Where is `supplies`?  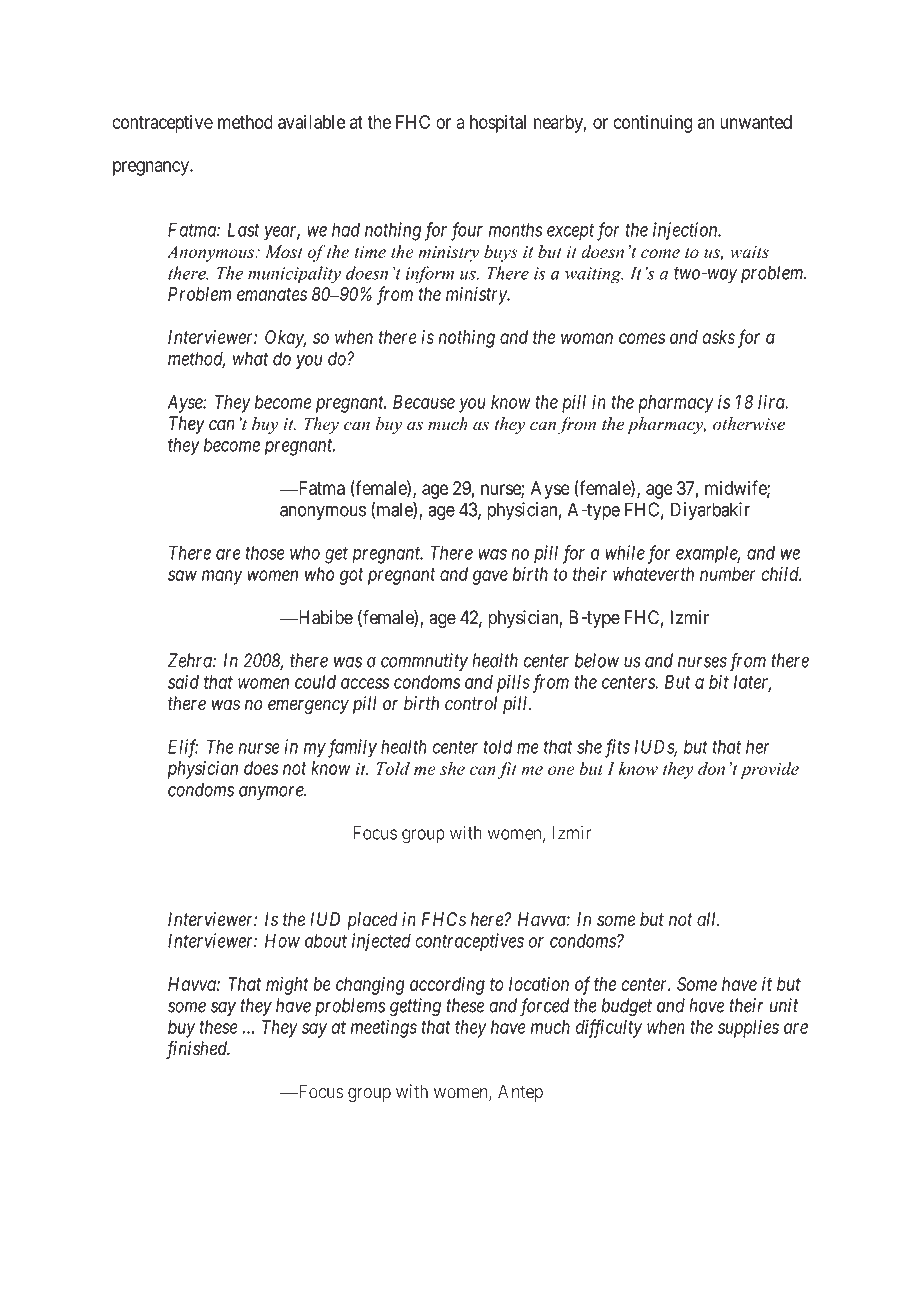 supplies is located at coordinates (748, 1028).
